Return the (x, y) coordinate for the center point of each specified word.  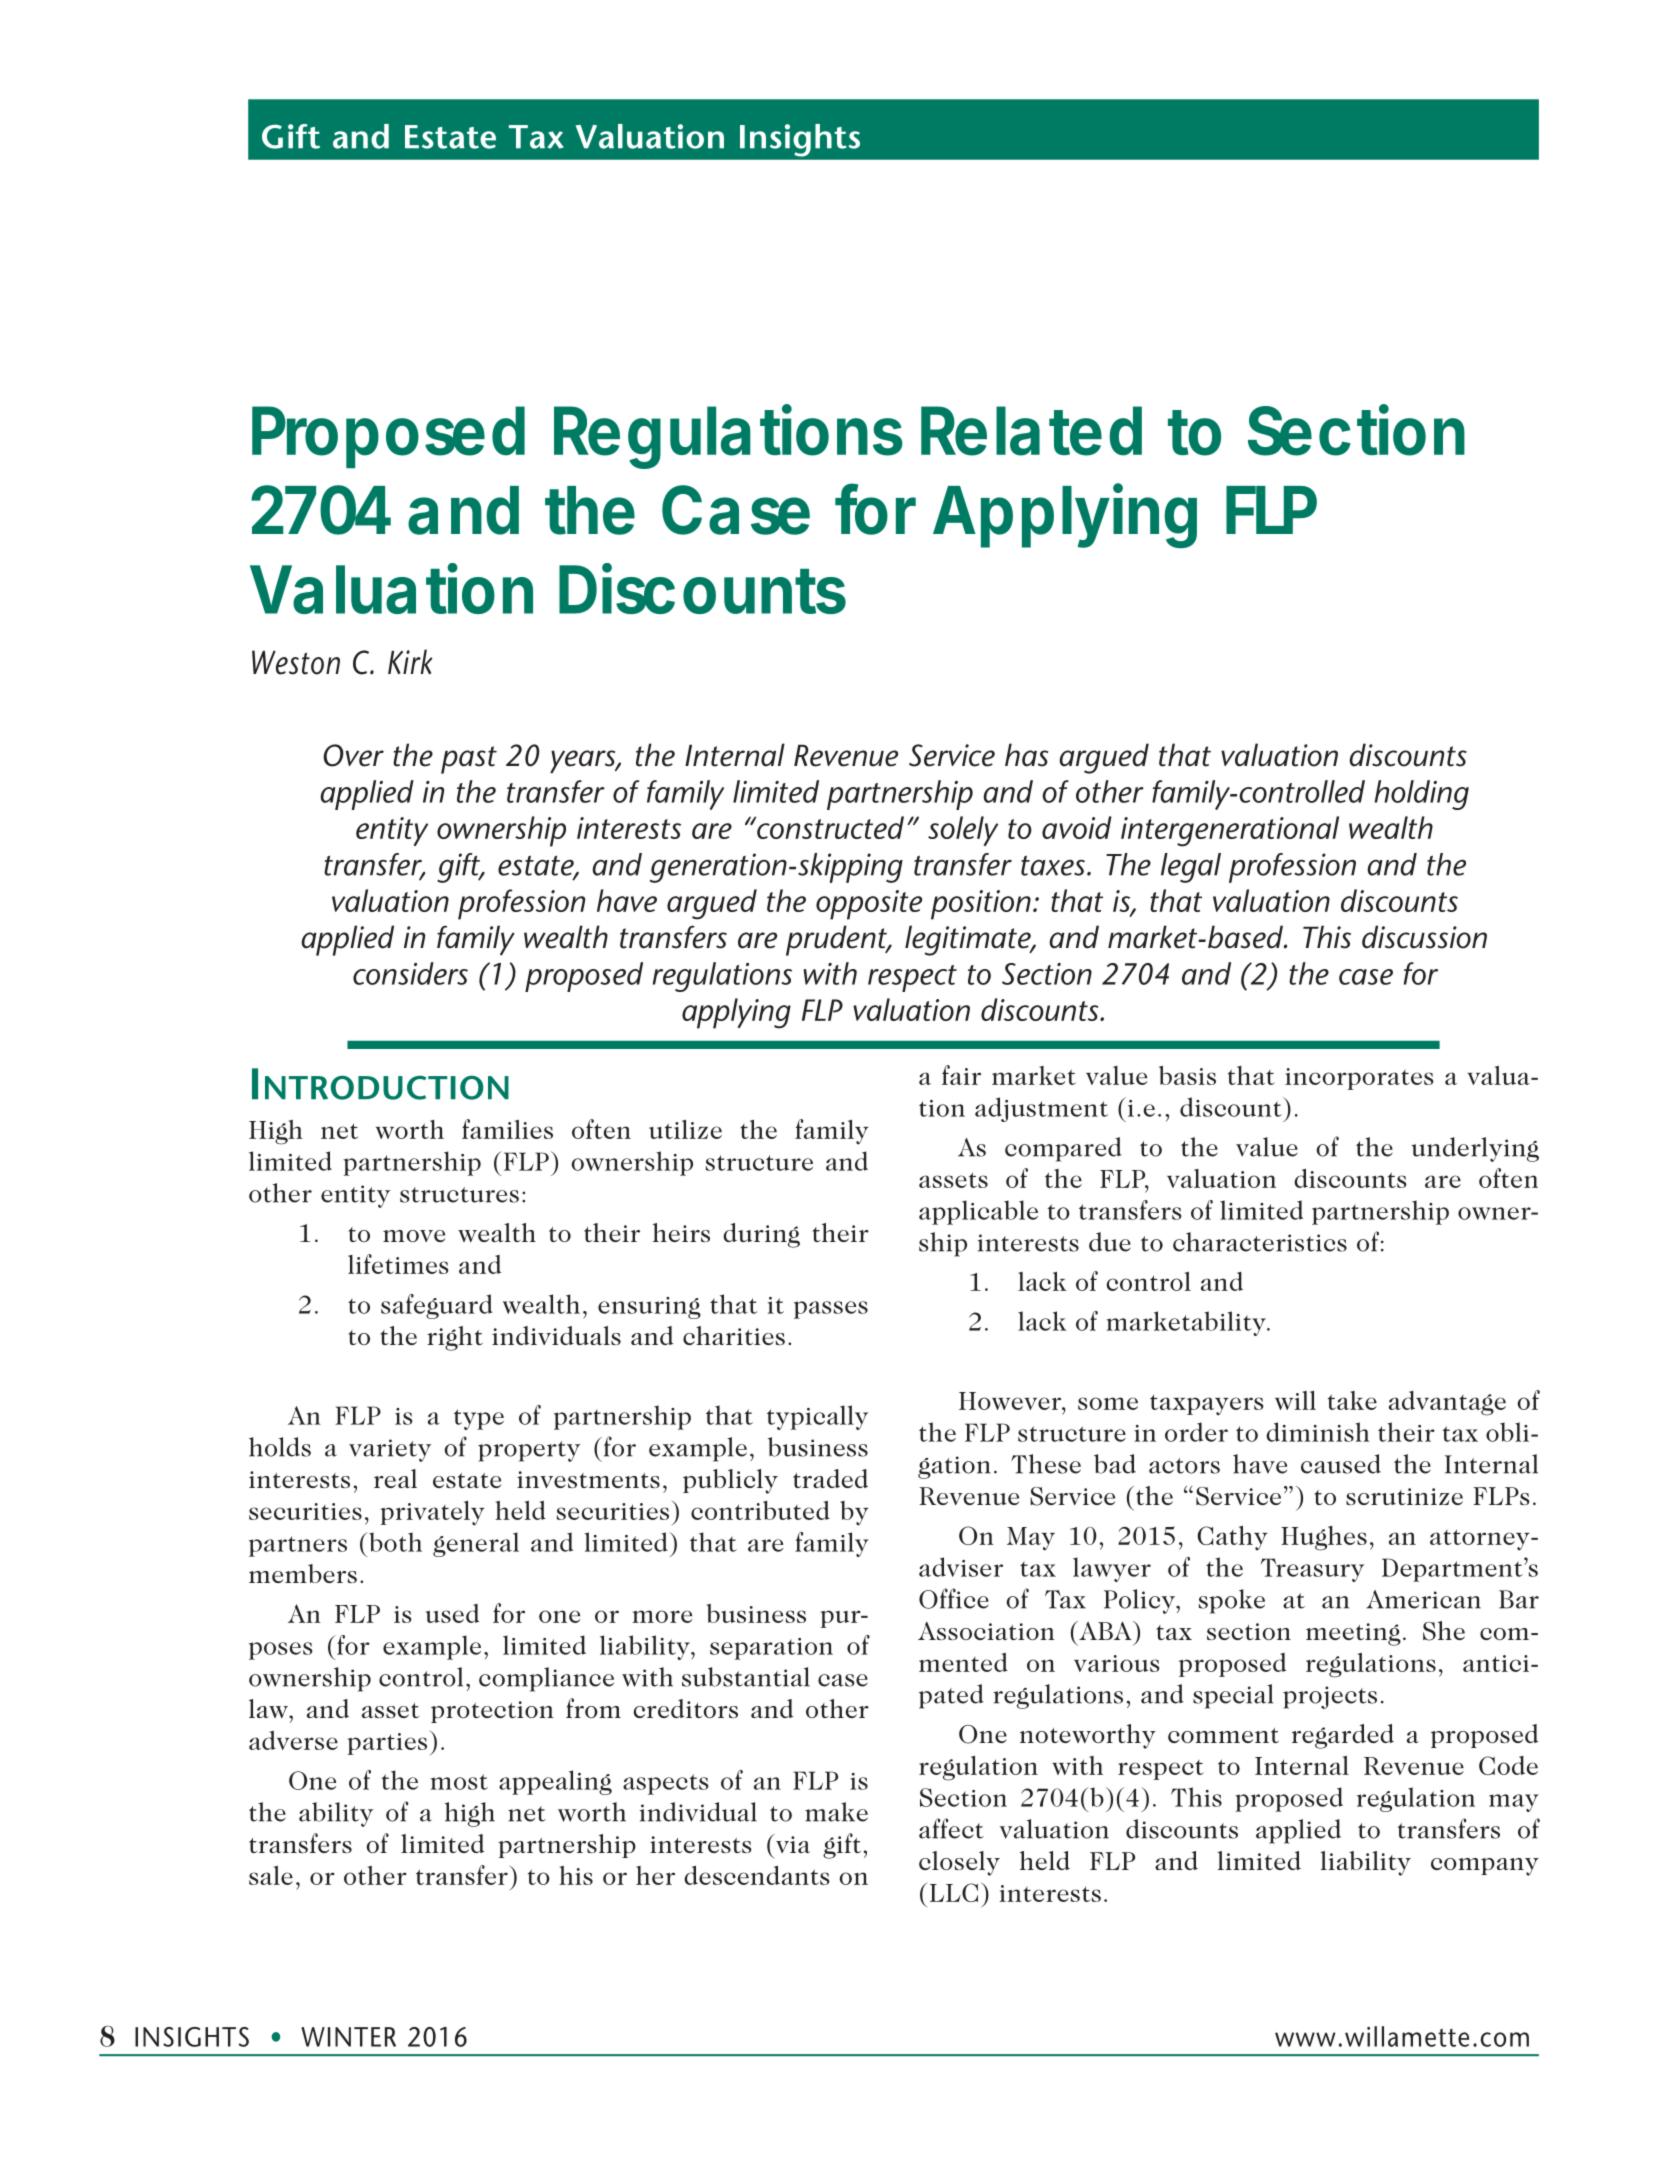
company (1485, 1867)
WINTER (348, 2037)
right (455, 1338)
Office (954, 1598)
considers (410, 973)
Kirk (410, 661)
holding (1422, 795)
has (1026, 755)
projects (1330, 1697)
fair (961, 1075)
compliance (546, 1679)
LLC (954, 1892)
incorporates (1359, 1079)
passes (831, 1310)
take (1352, 1400)
